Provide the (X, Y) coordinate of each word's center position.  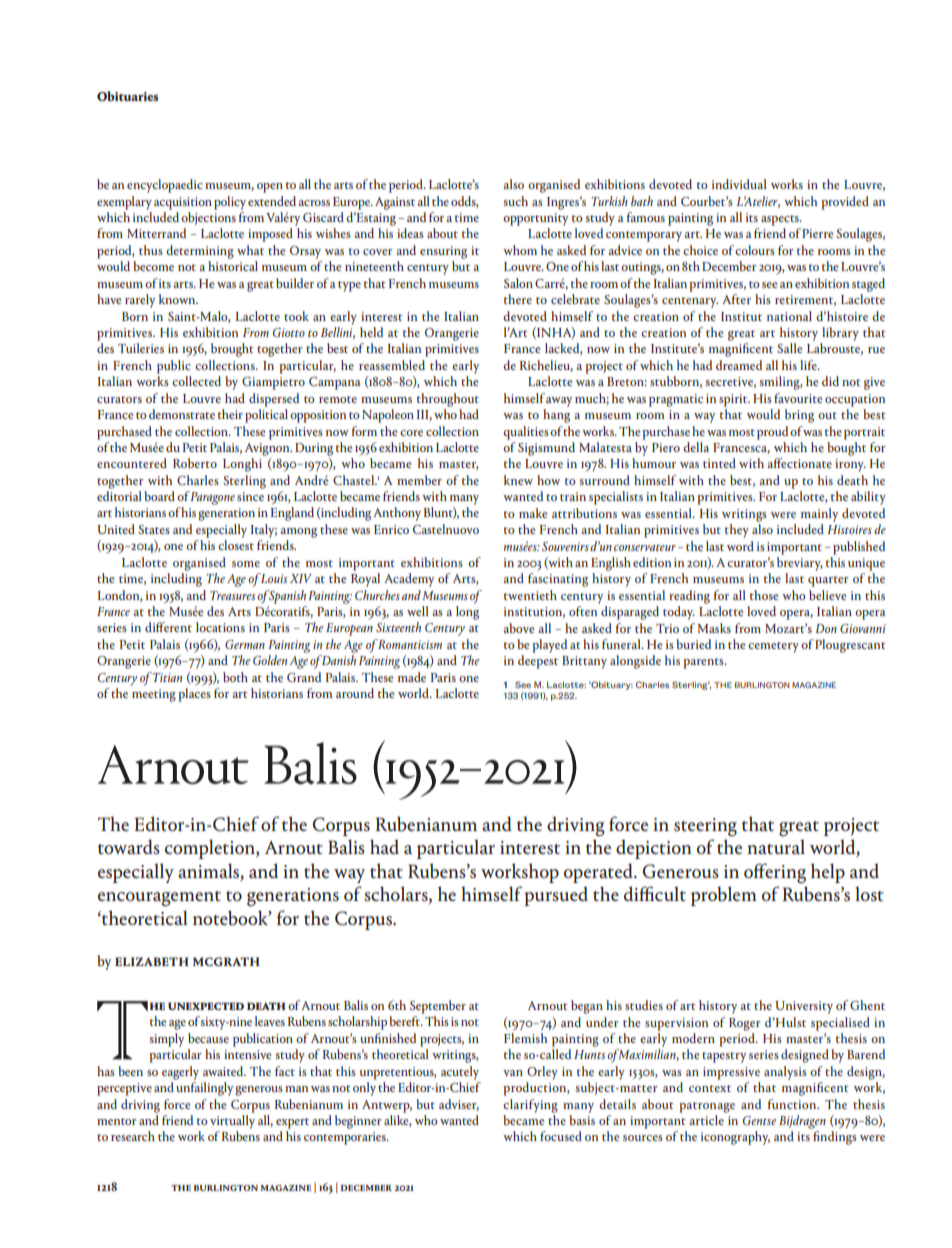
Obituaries (127, 96)
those (764, 595)
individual (739, 184)
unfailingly (204, 1089)
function (793, 1104)
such (516, 201)
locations (220, 627)
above (518, 628)
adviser (459, 1105)
